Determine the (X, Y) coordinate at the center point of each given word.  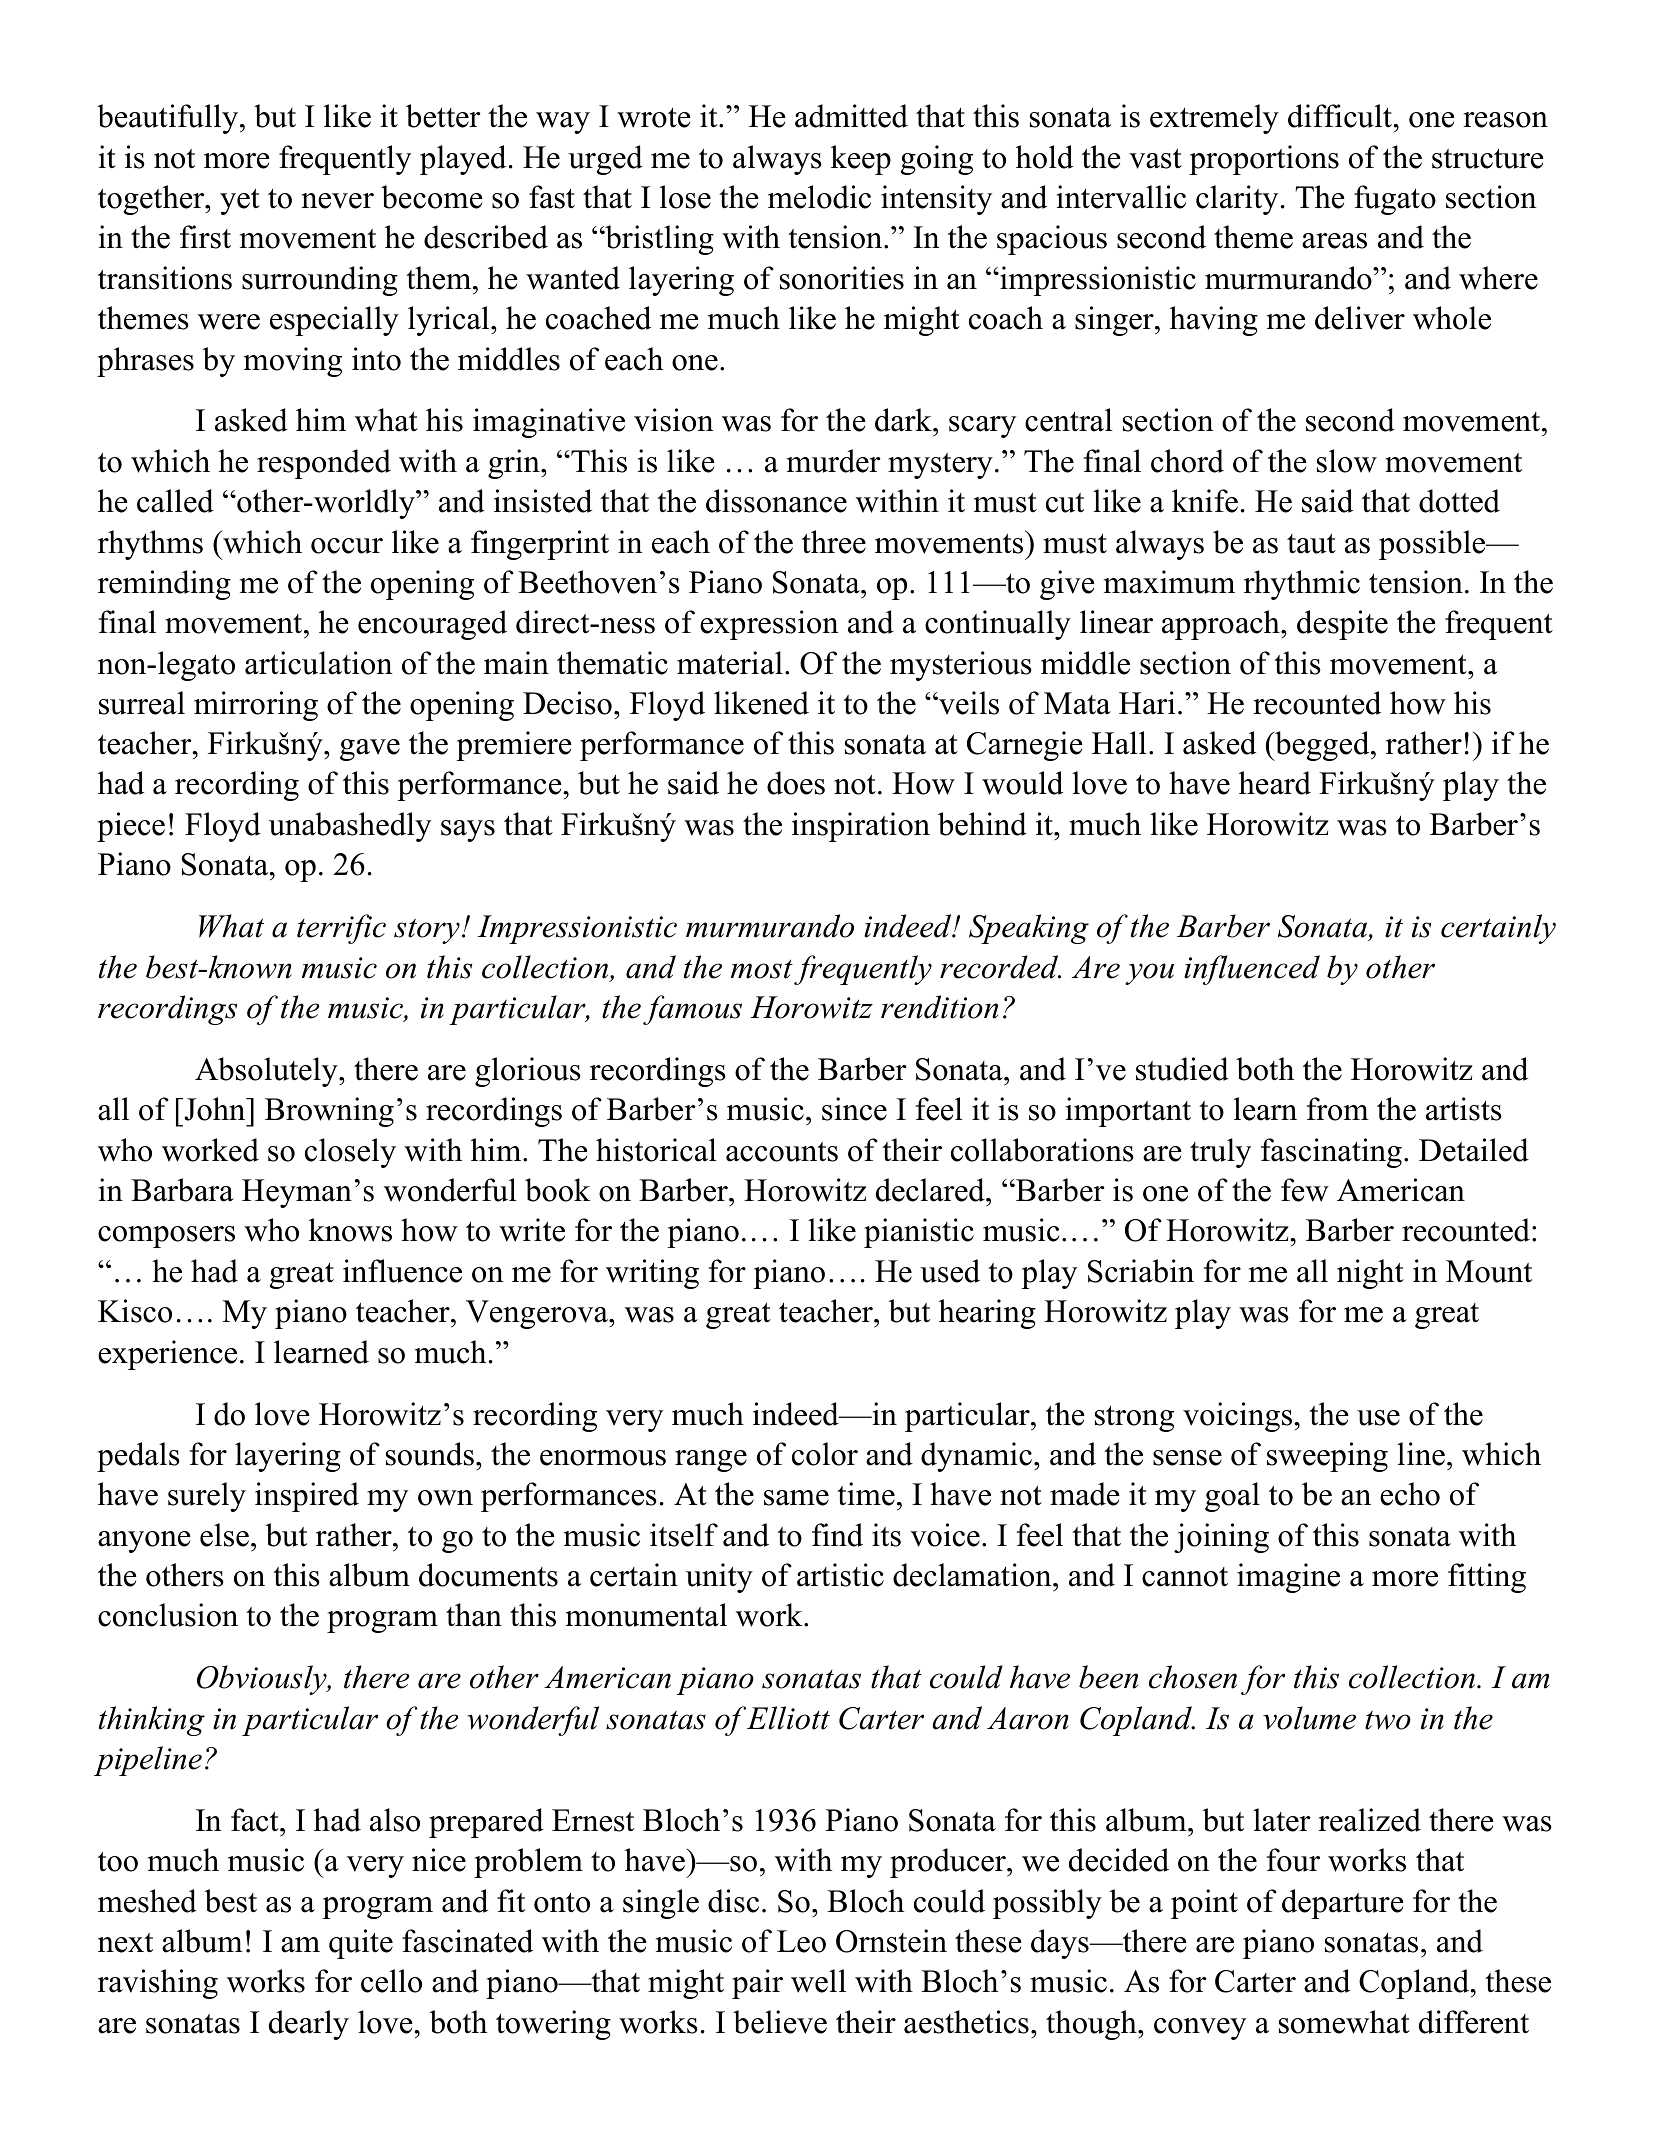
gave (370, 750)
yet (240, 202)
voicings (1239, 1417)
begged (1322, 746)
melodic (819, 197)
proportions (1264, 160)
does (796, 783)
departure (1343, 1904)
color (825, 1454)
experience (167, 1355)
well (818, 1981)
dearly (309, 2025)
